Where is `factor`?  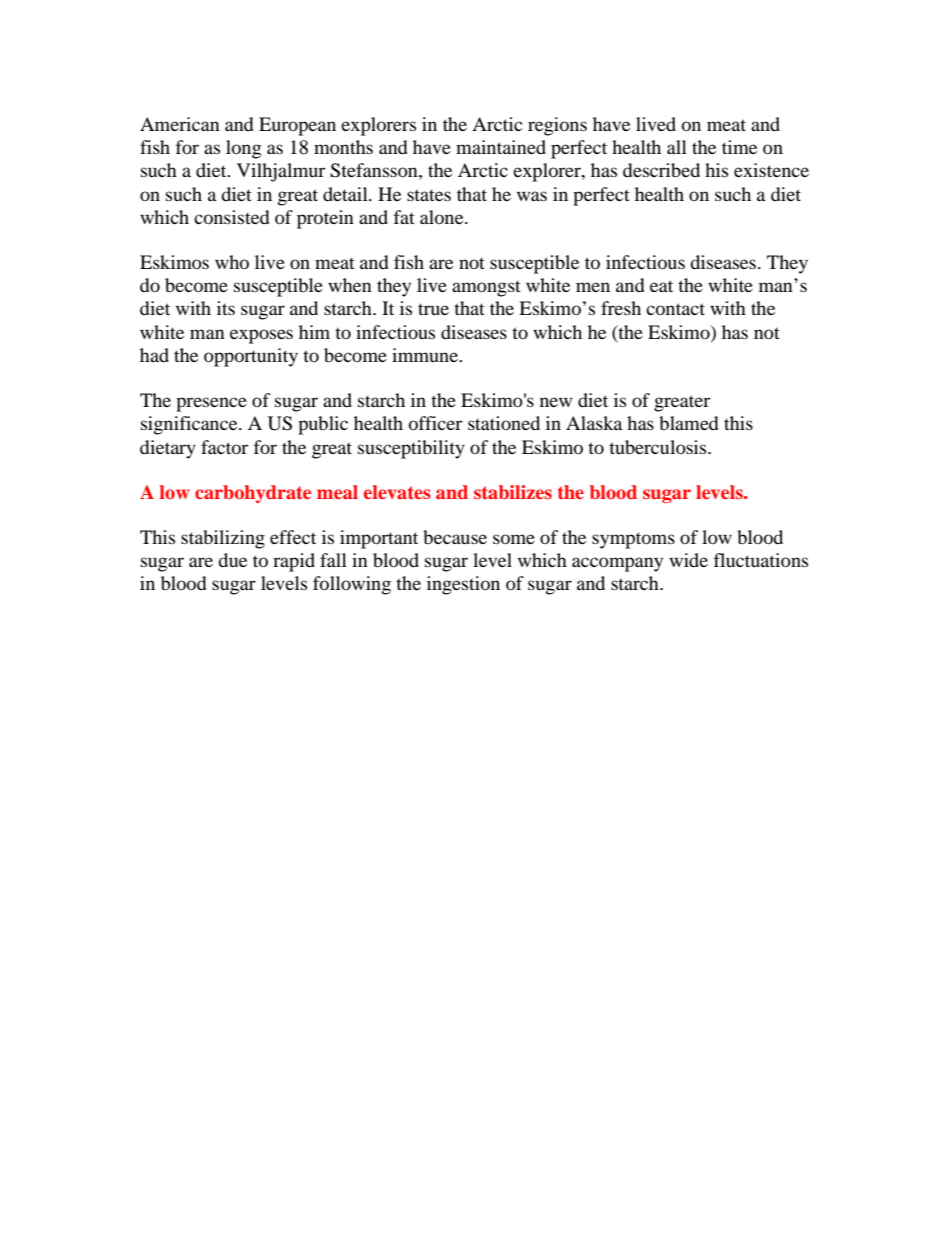 factor is located at coordinates (224, 447).
